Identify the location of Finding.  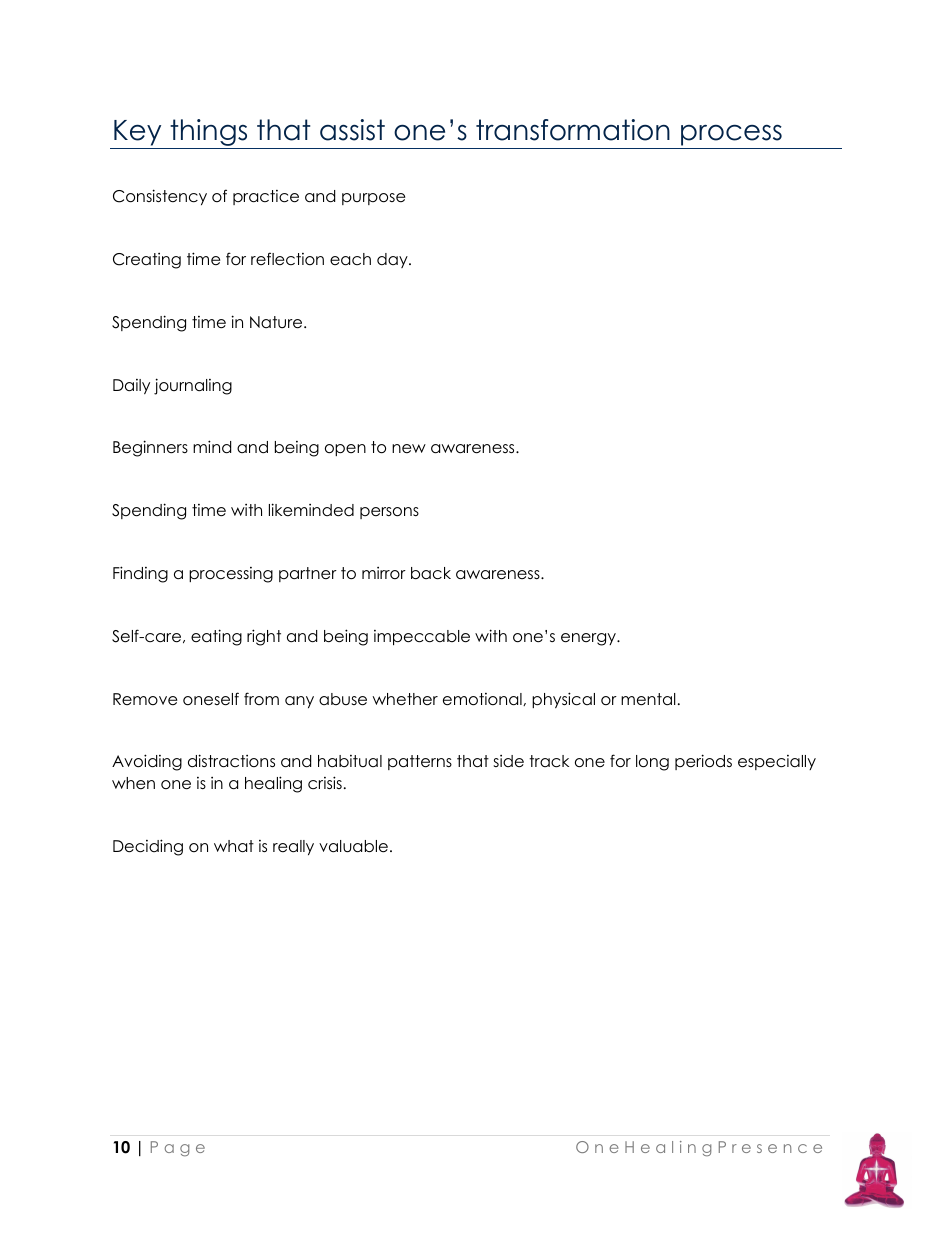
(140, 574).
